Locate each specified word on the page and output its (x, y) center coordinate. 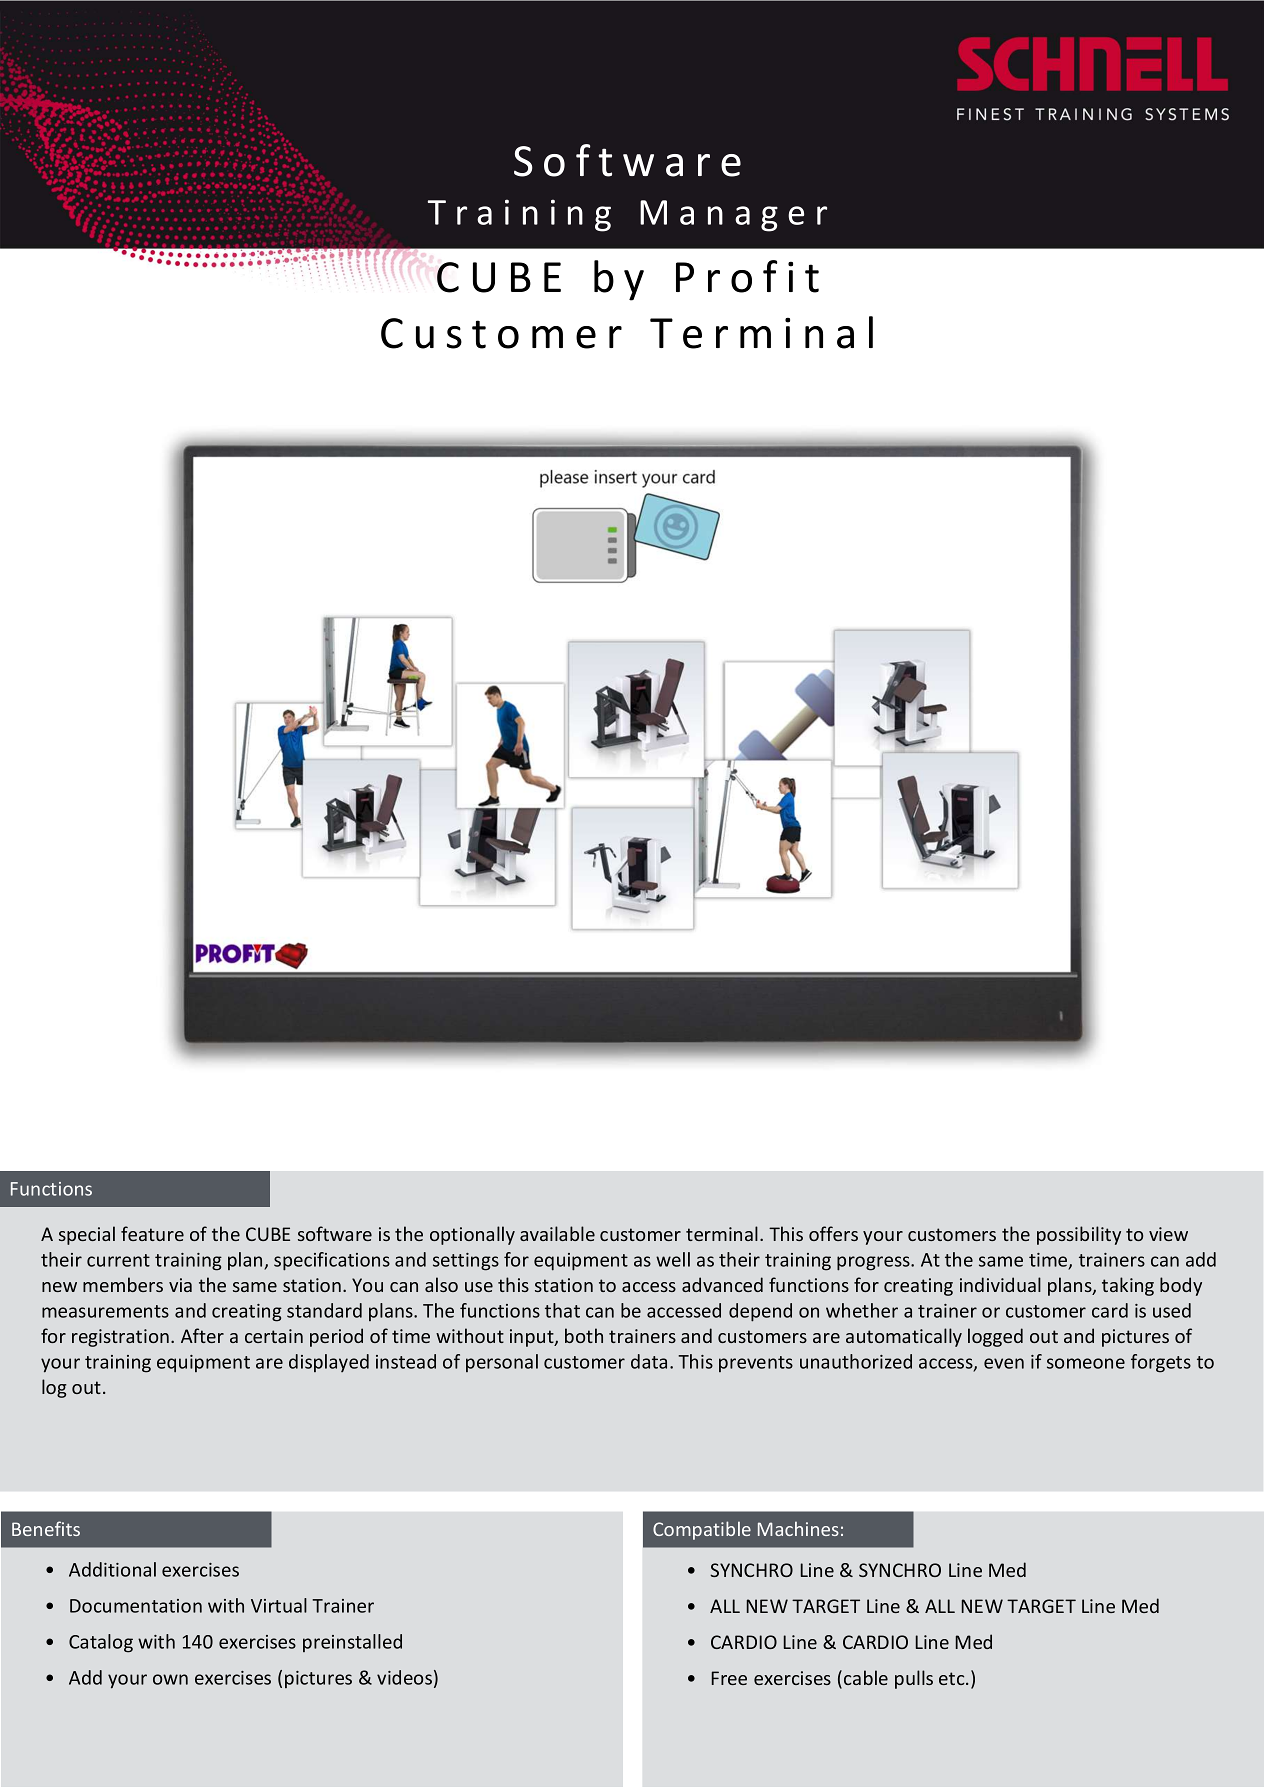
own (170, 1679)
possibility (1079, 1235)
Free (729, 1678)
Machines (798, 1528)
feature (152, 1233)
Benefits (46, 1528)
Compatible (702, 1530)
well (673, 1259)
